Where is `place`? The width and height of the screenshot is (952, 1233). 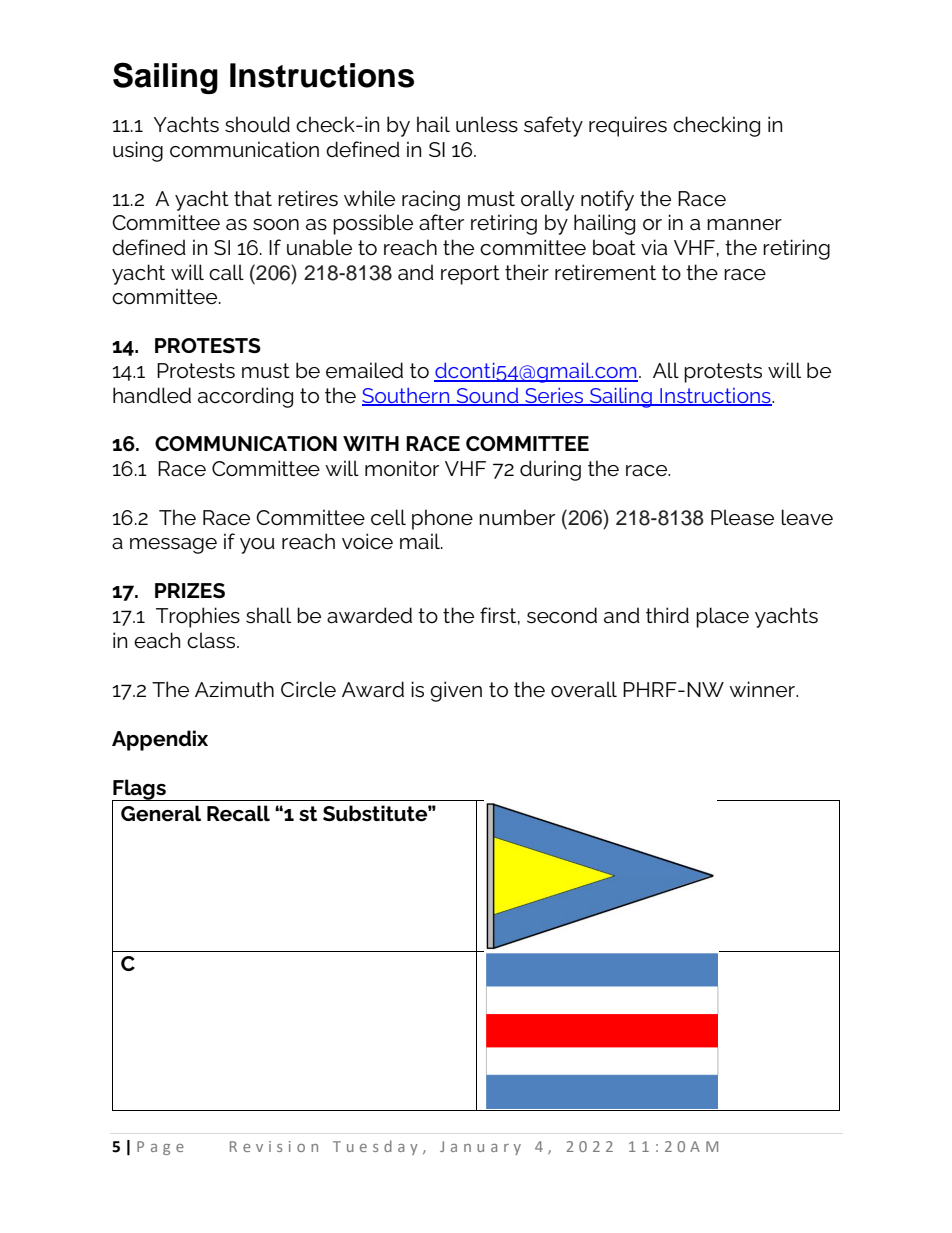
place is located at coordinates (722, 617).
